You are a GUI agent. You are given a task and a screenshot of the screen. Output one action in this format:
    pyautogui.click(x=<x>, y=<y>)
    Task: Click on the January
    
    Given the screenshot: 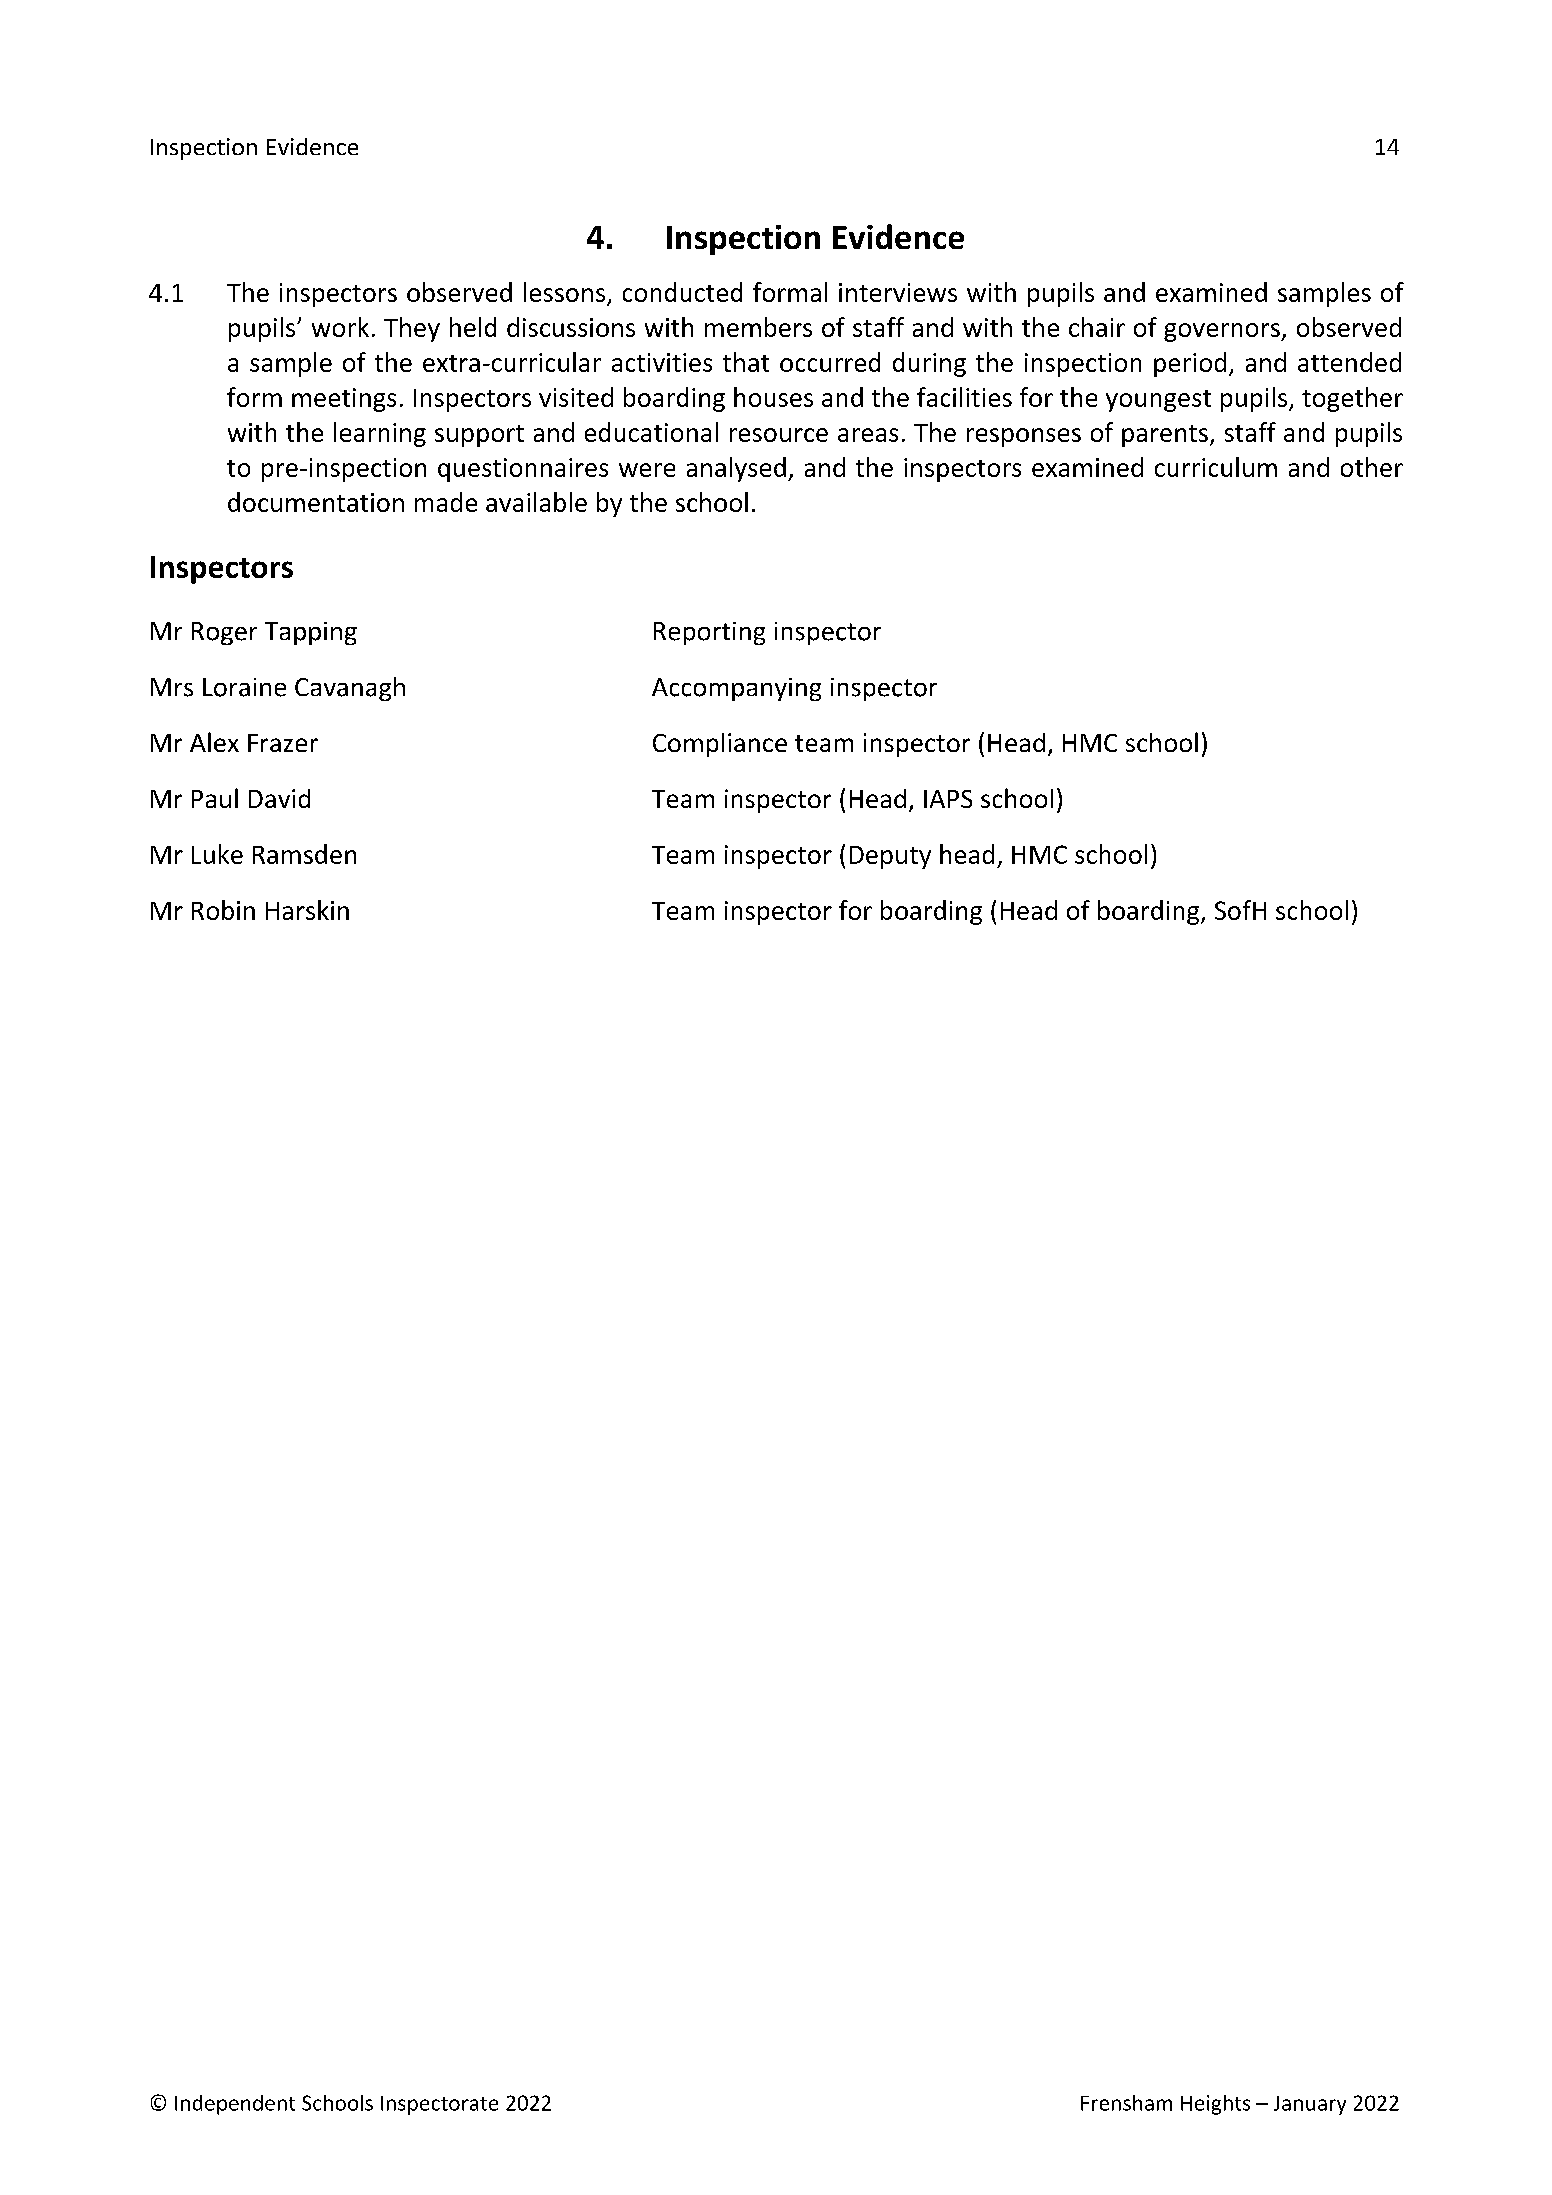 What is the action you would take?
    pyautogui.click(x=1310, y=2105)
